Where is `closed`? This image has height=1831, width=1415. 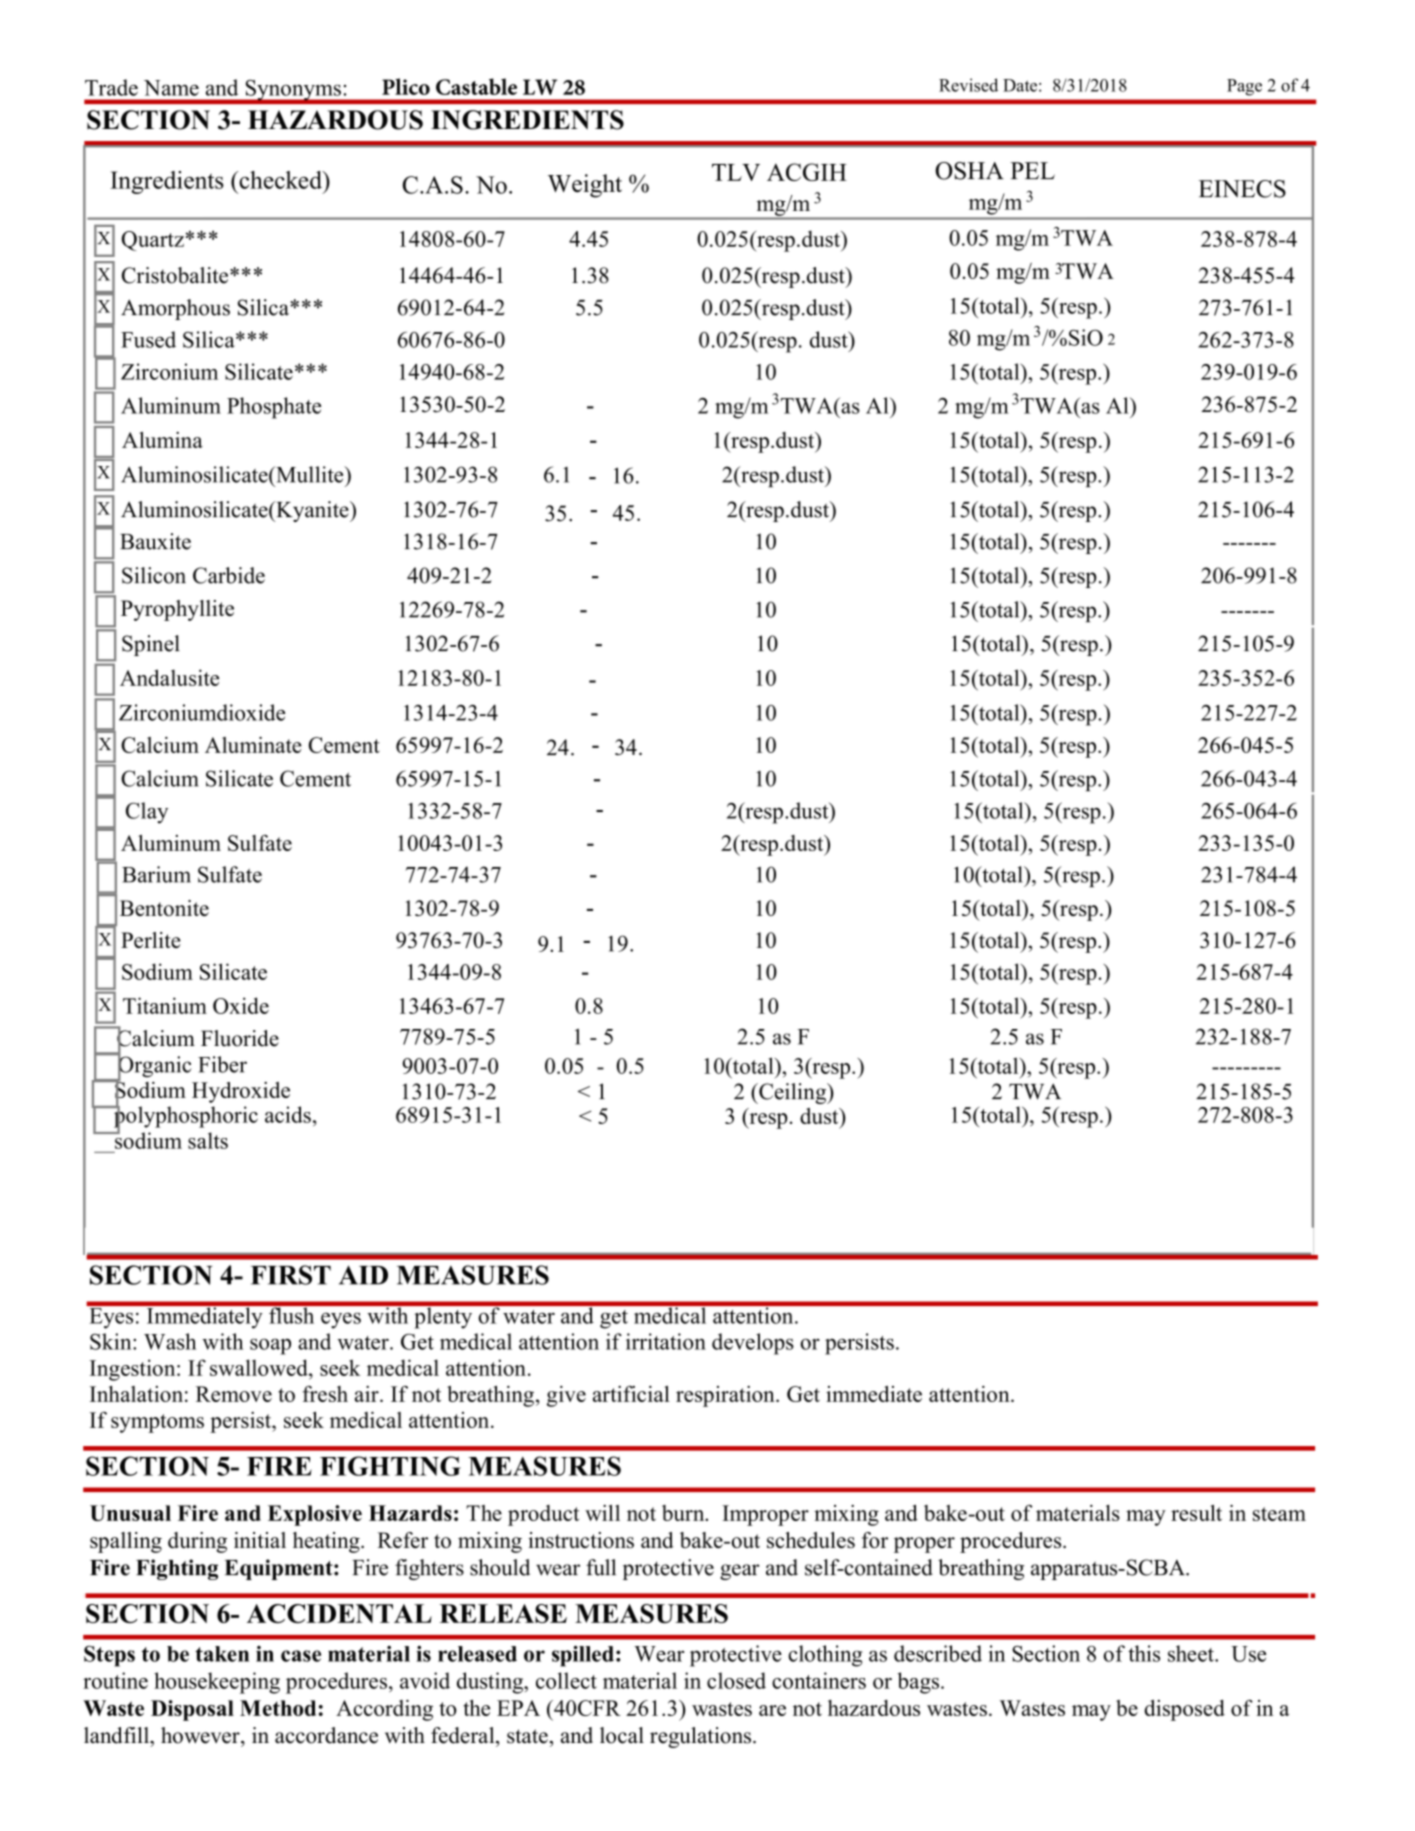 closed is located at coordinates (736, 1680).
